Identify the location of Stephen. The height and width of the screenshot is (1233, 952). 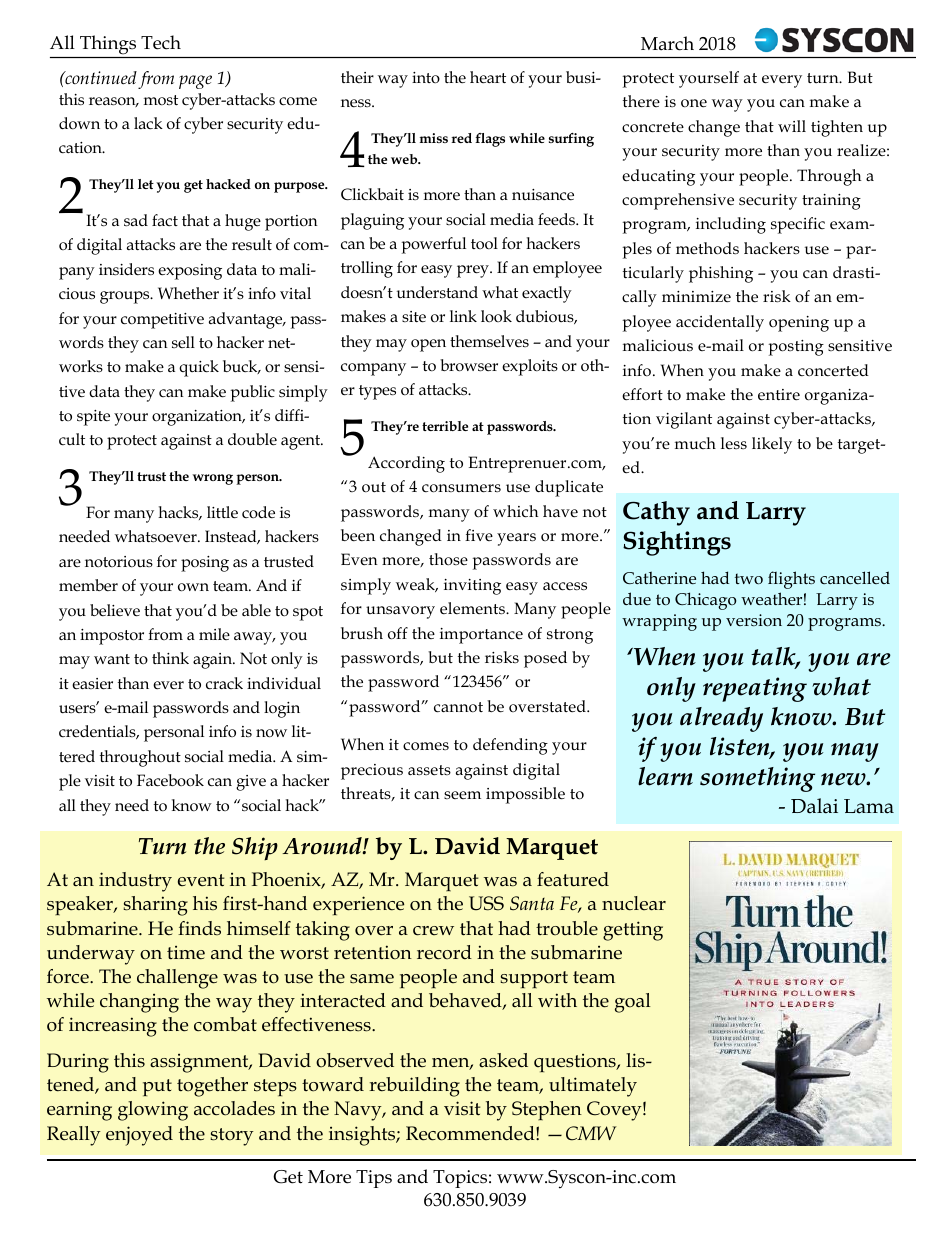
(547, 1110).
